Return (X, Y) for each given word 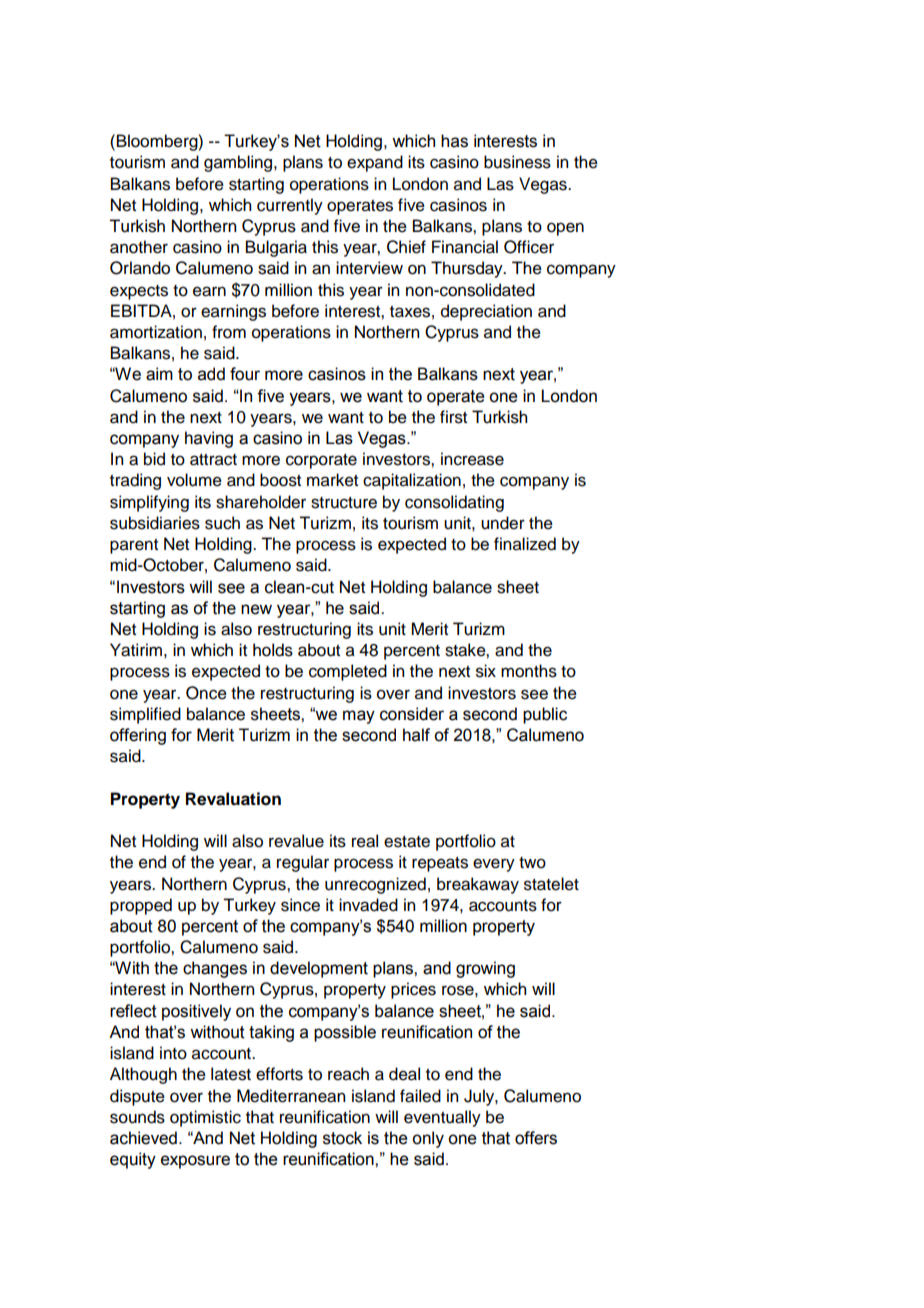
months (529, 671)
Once (206, 693)
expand (375, 163)
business (517, 162)
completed (348, 672)
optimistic (205, 1118)
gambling (239, 163)
